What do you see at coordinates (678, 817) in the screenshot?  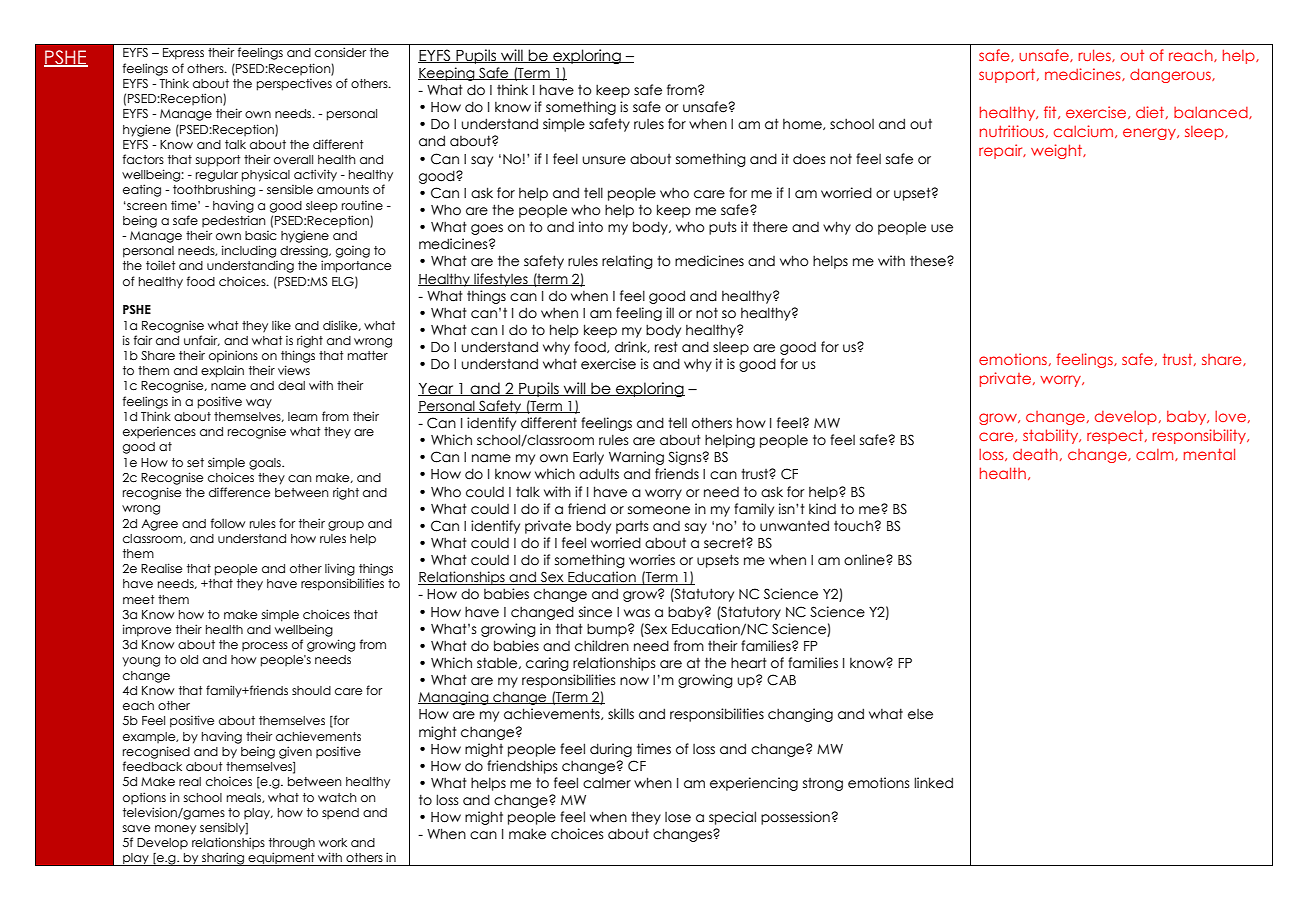 I see `lose` at bounding box center [678, 817].
